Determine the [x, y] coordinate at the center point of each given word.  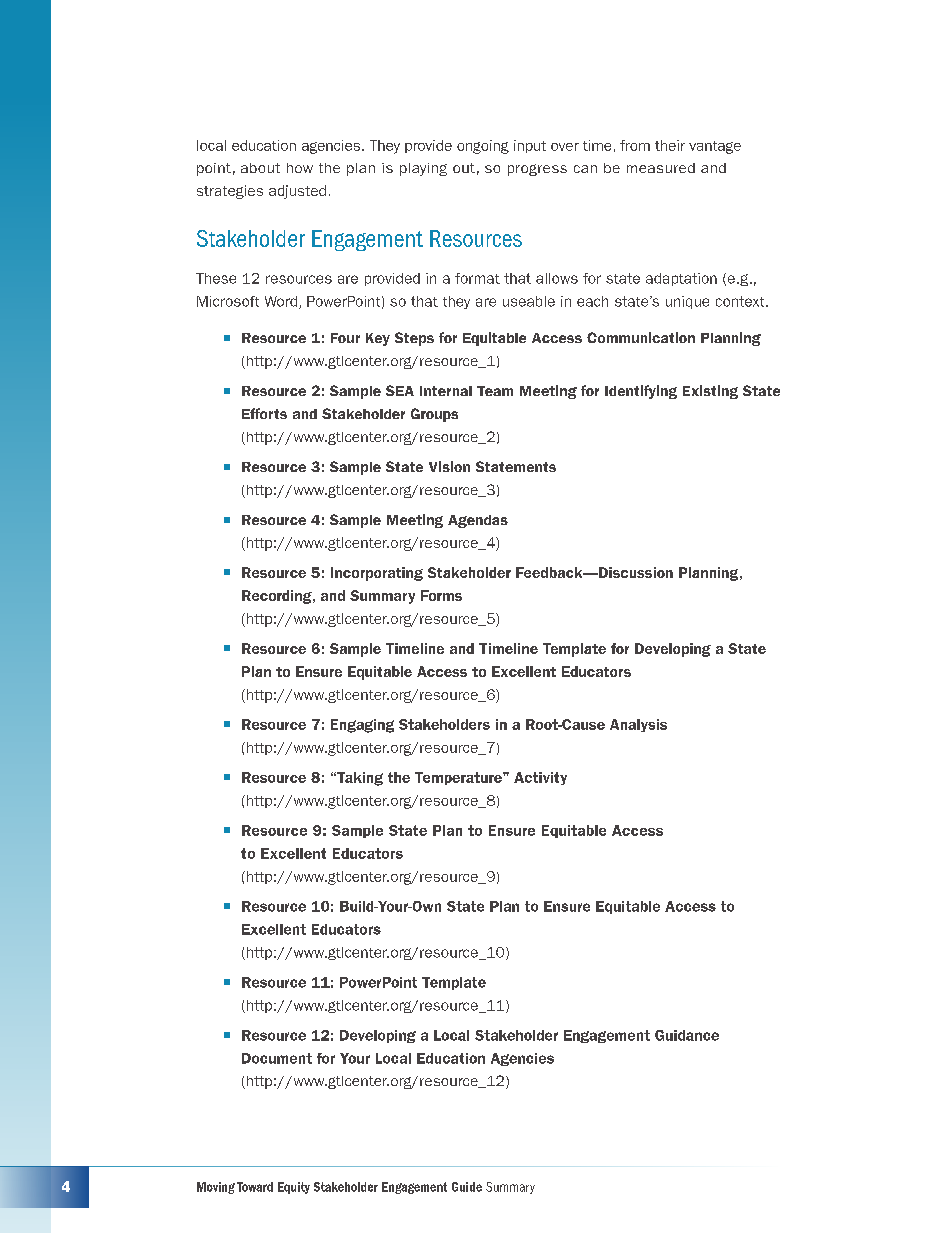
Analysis [638, 725]
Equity [294, 1188]
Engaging [362, 726]
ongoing [483, 147]
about [260, 168]
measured [661, 168]
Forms [441, 595]
